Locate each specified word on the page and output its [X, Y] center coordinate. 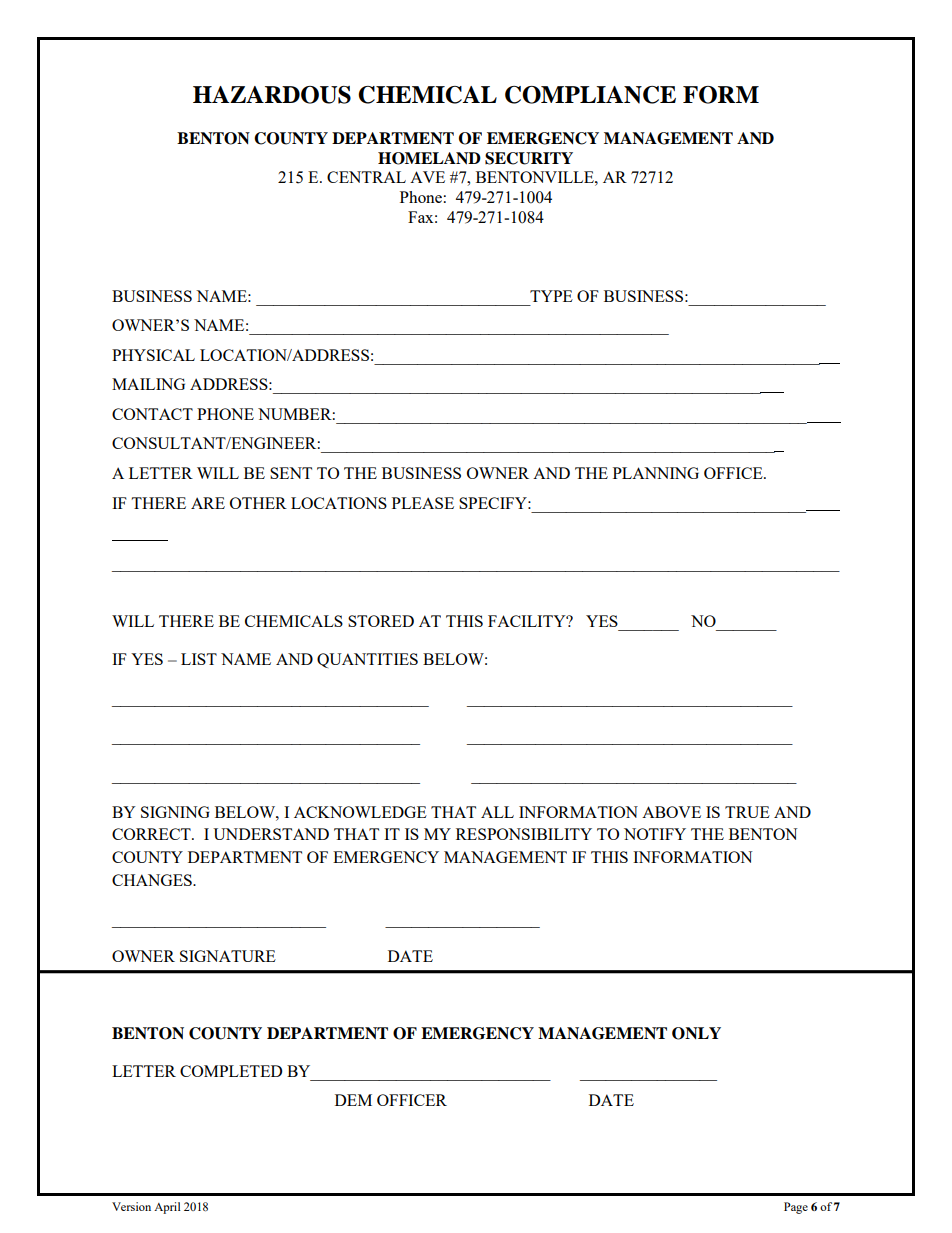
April [167, 1208]
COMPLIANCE [590, 95]
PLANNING [656, 473]
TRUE [747, 812]
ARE [208, 503]
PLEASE [423, 503]
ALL [497, 812]
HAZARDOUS [272, 95]
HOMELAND [429, 158]
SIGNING [175, 812]
